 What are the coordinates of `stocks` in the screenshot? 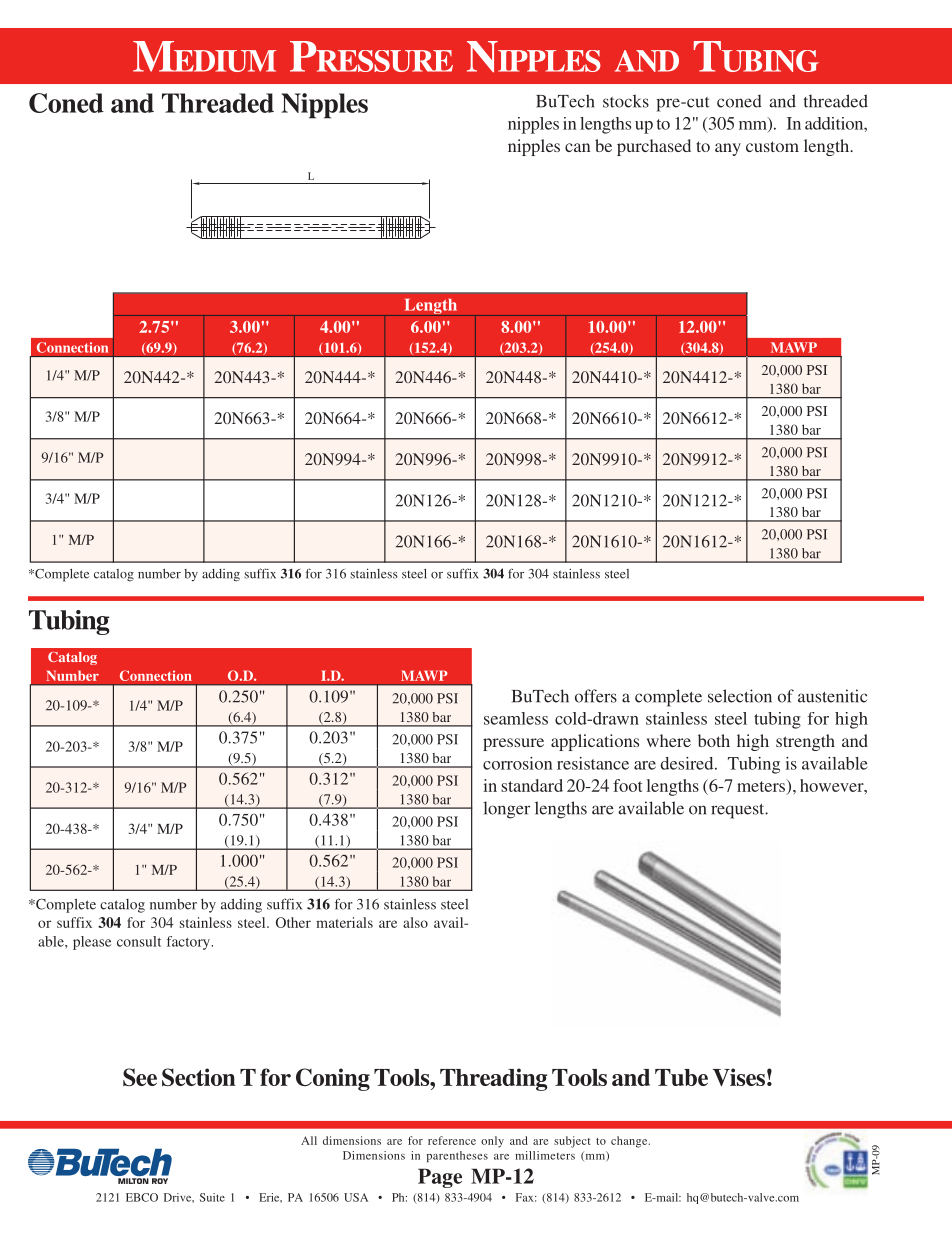 It's located at (626, 101).
